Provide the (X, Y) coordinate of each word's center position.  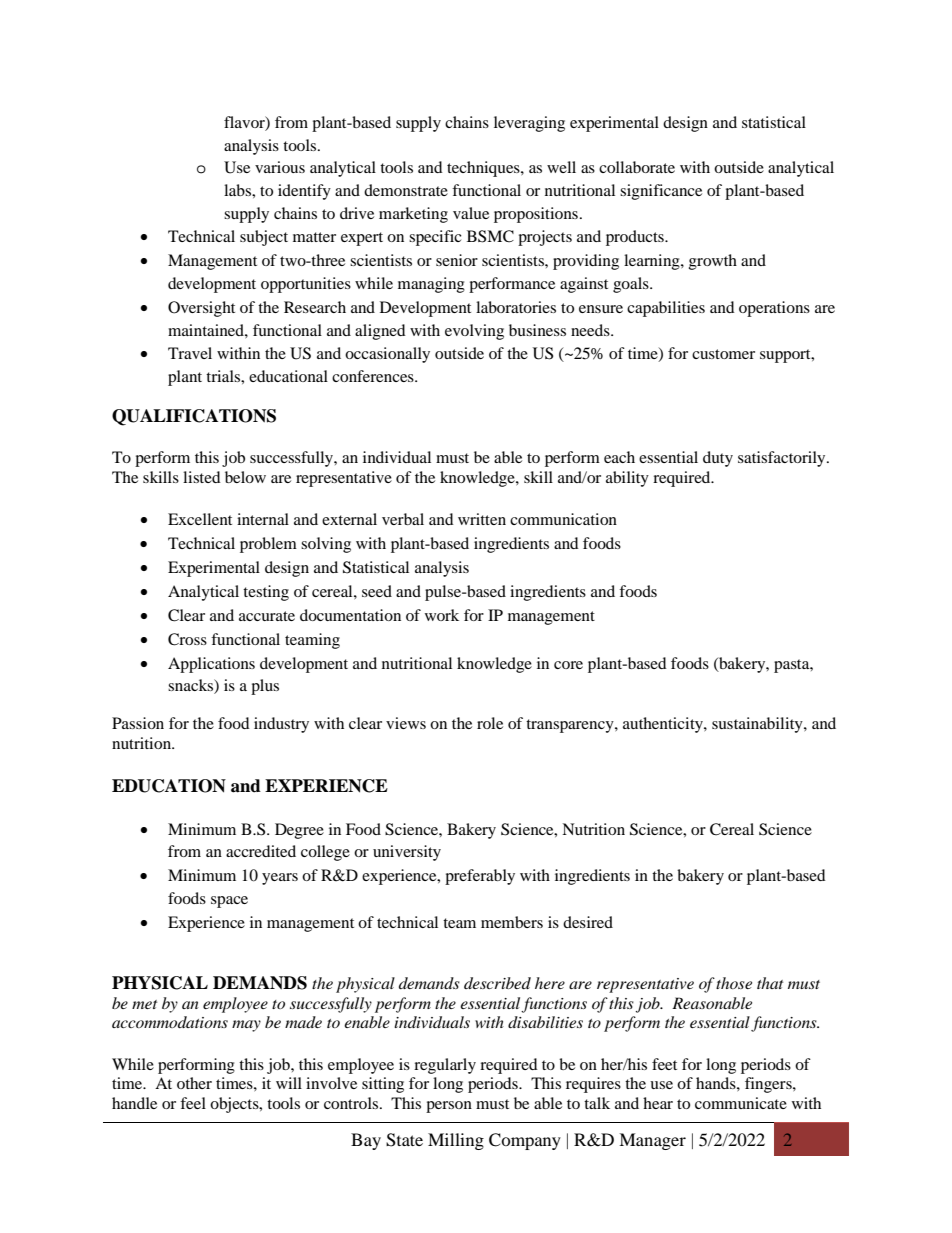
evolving (474, 332)
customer (723, 354)
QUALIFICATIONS (194, 417)
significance (661, 192)
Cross (187, 639)
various (280, 167)
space (229, 902)
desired (588, 922)
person (449, 1107)
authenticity (664, 725)
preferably (480, 877)
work (442, 615)
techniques (484, 169)
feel (193, 1103)
